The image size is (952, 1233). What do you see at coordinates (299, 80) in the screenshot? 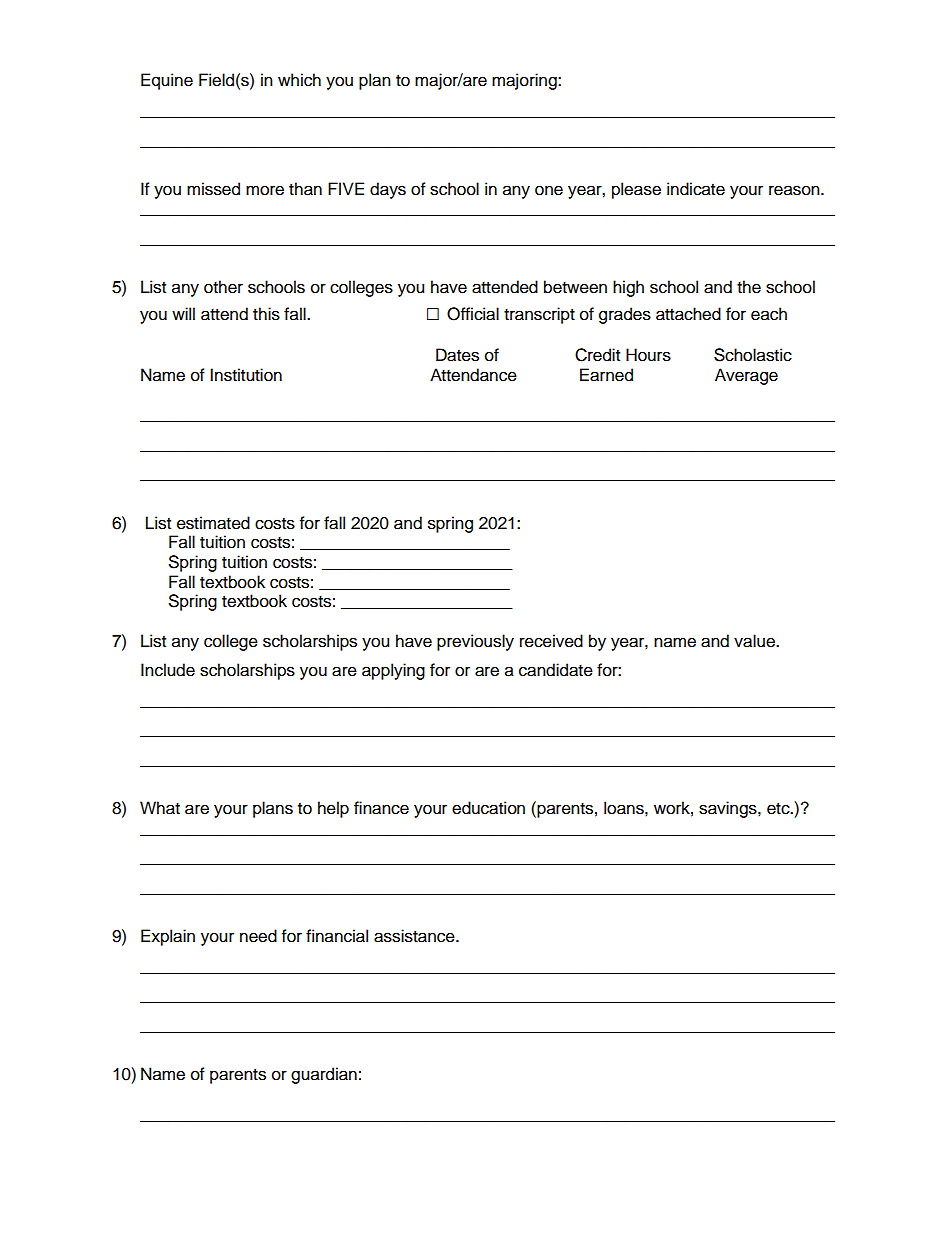
I see `which` at bounding box center [299, 80].
